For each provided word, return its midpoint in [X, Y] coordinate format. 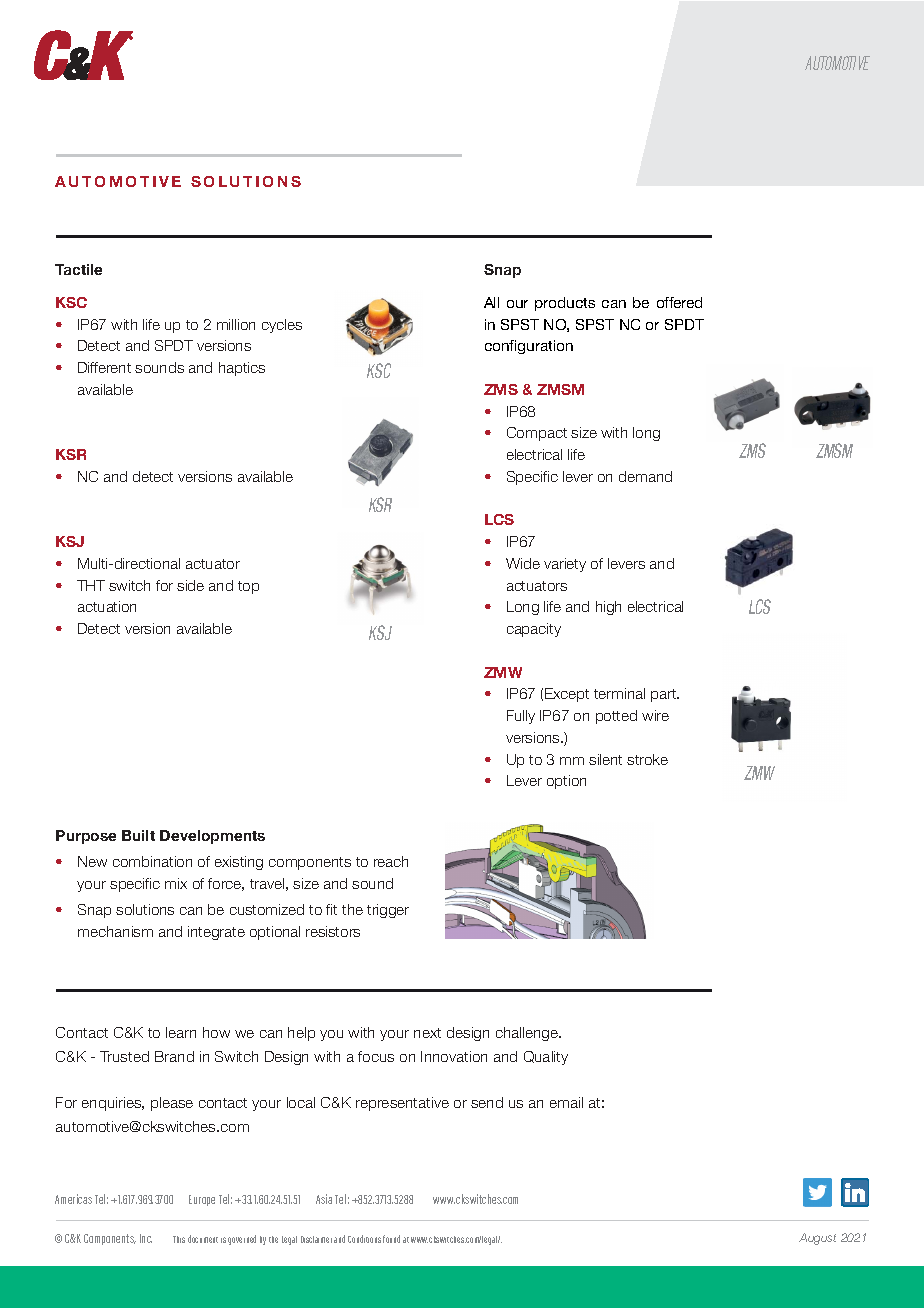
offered [679, 302]
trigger [388, 911]
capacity [534, 630]
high [608, 608]
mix [176, 883]
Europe [202, 1200]
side [190, 585]
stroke [647, 759]
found [391, 1239]
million [236, 324]
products [565, 304]
